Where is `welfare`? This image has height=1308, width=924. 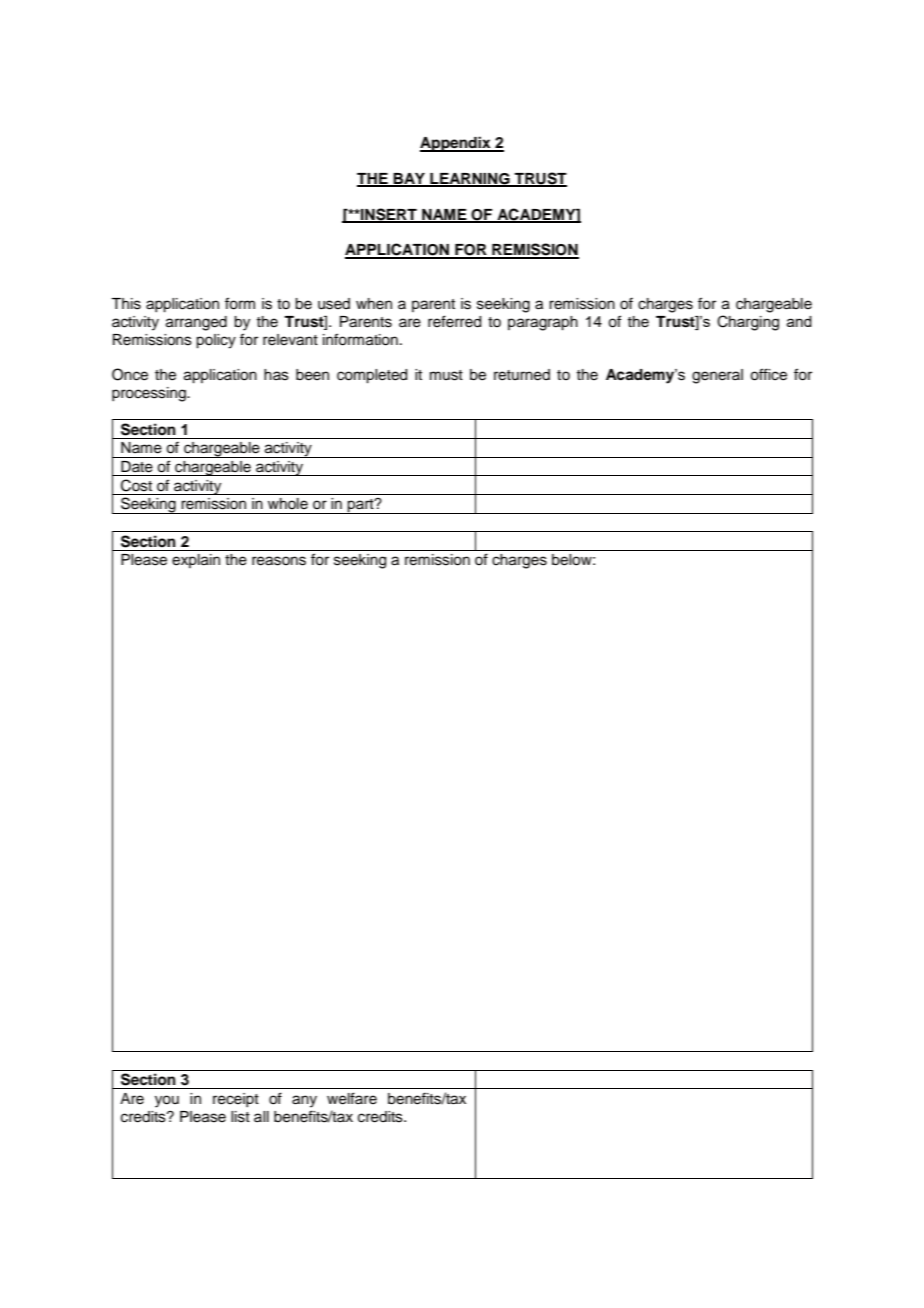 welfare is located at coordinates (352, 1098).
